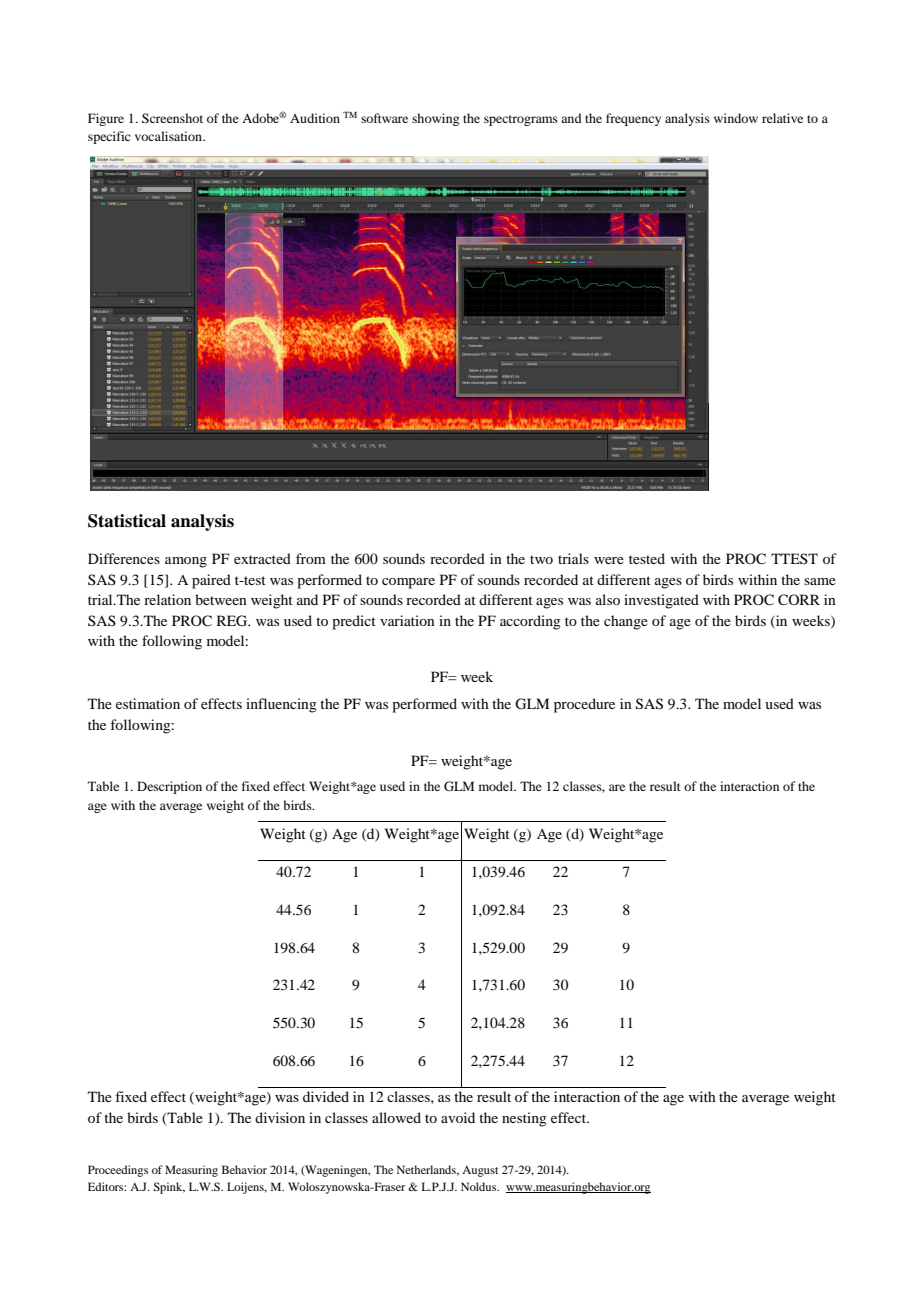 The height and width of the screenshot is (1308, 924). Describe the element at coordinates (280, 1117) in the screenshot. I see `division` at that location.
